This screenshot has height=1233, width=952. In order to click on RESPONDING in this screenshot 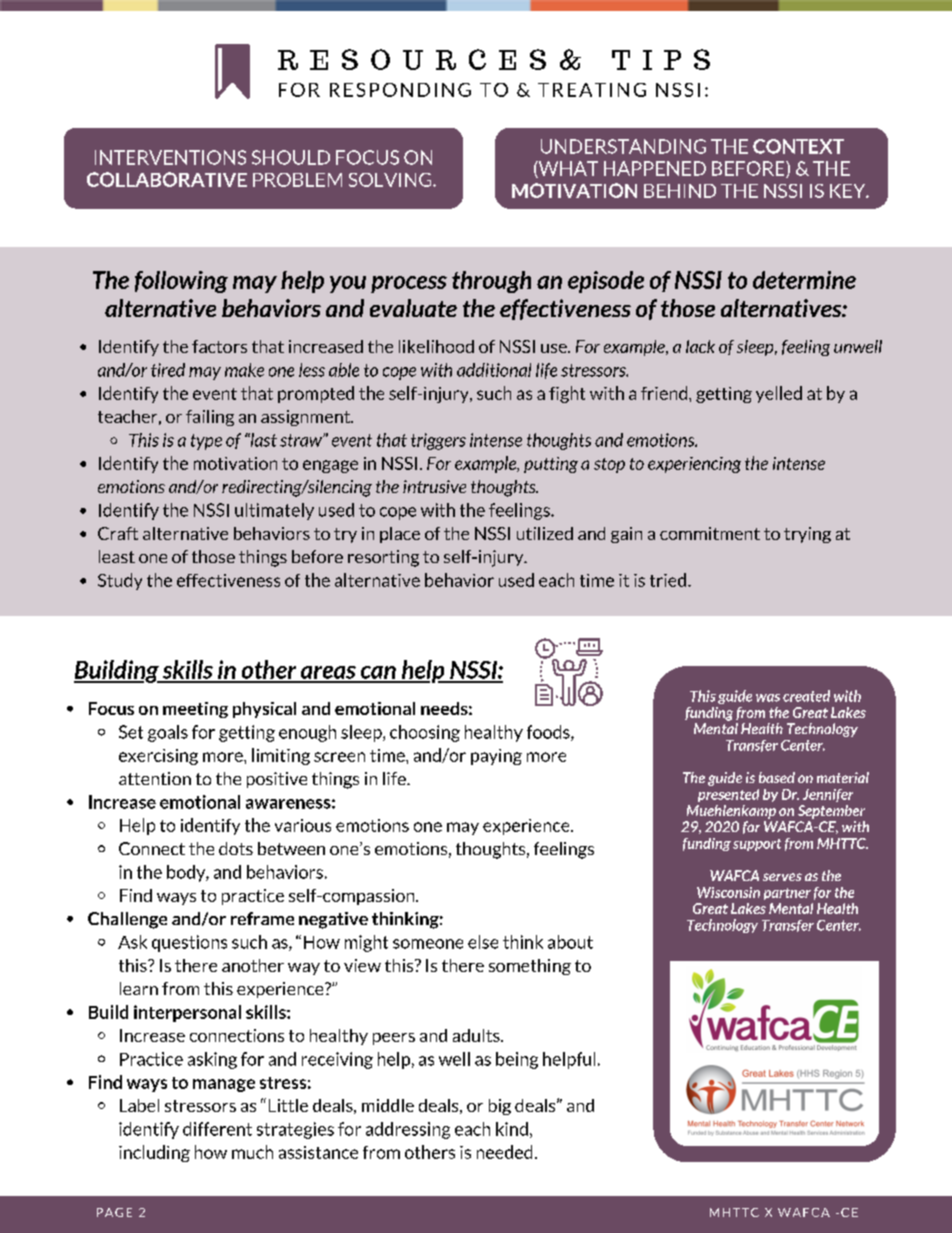, I will do `click(400, 90)`.
